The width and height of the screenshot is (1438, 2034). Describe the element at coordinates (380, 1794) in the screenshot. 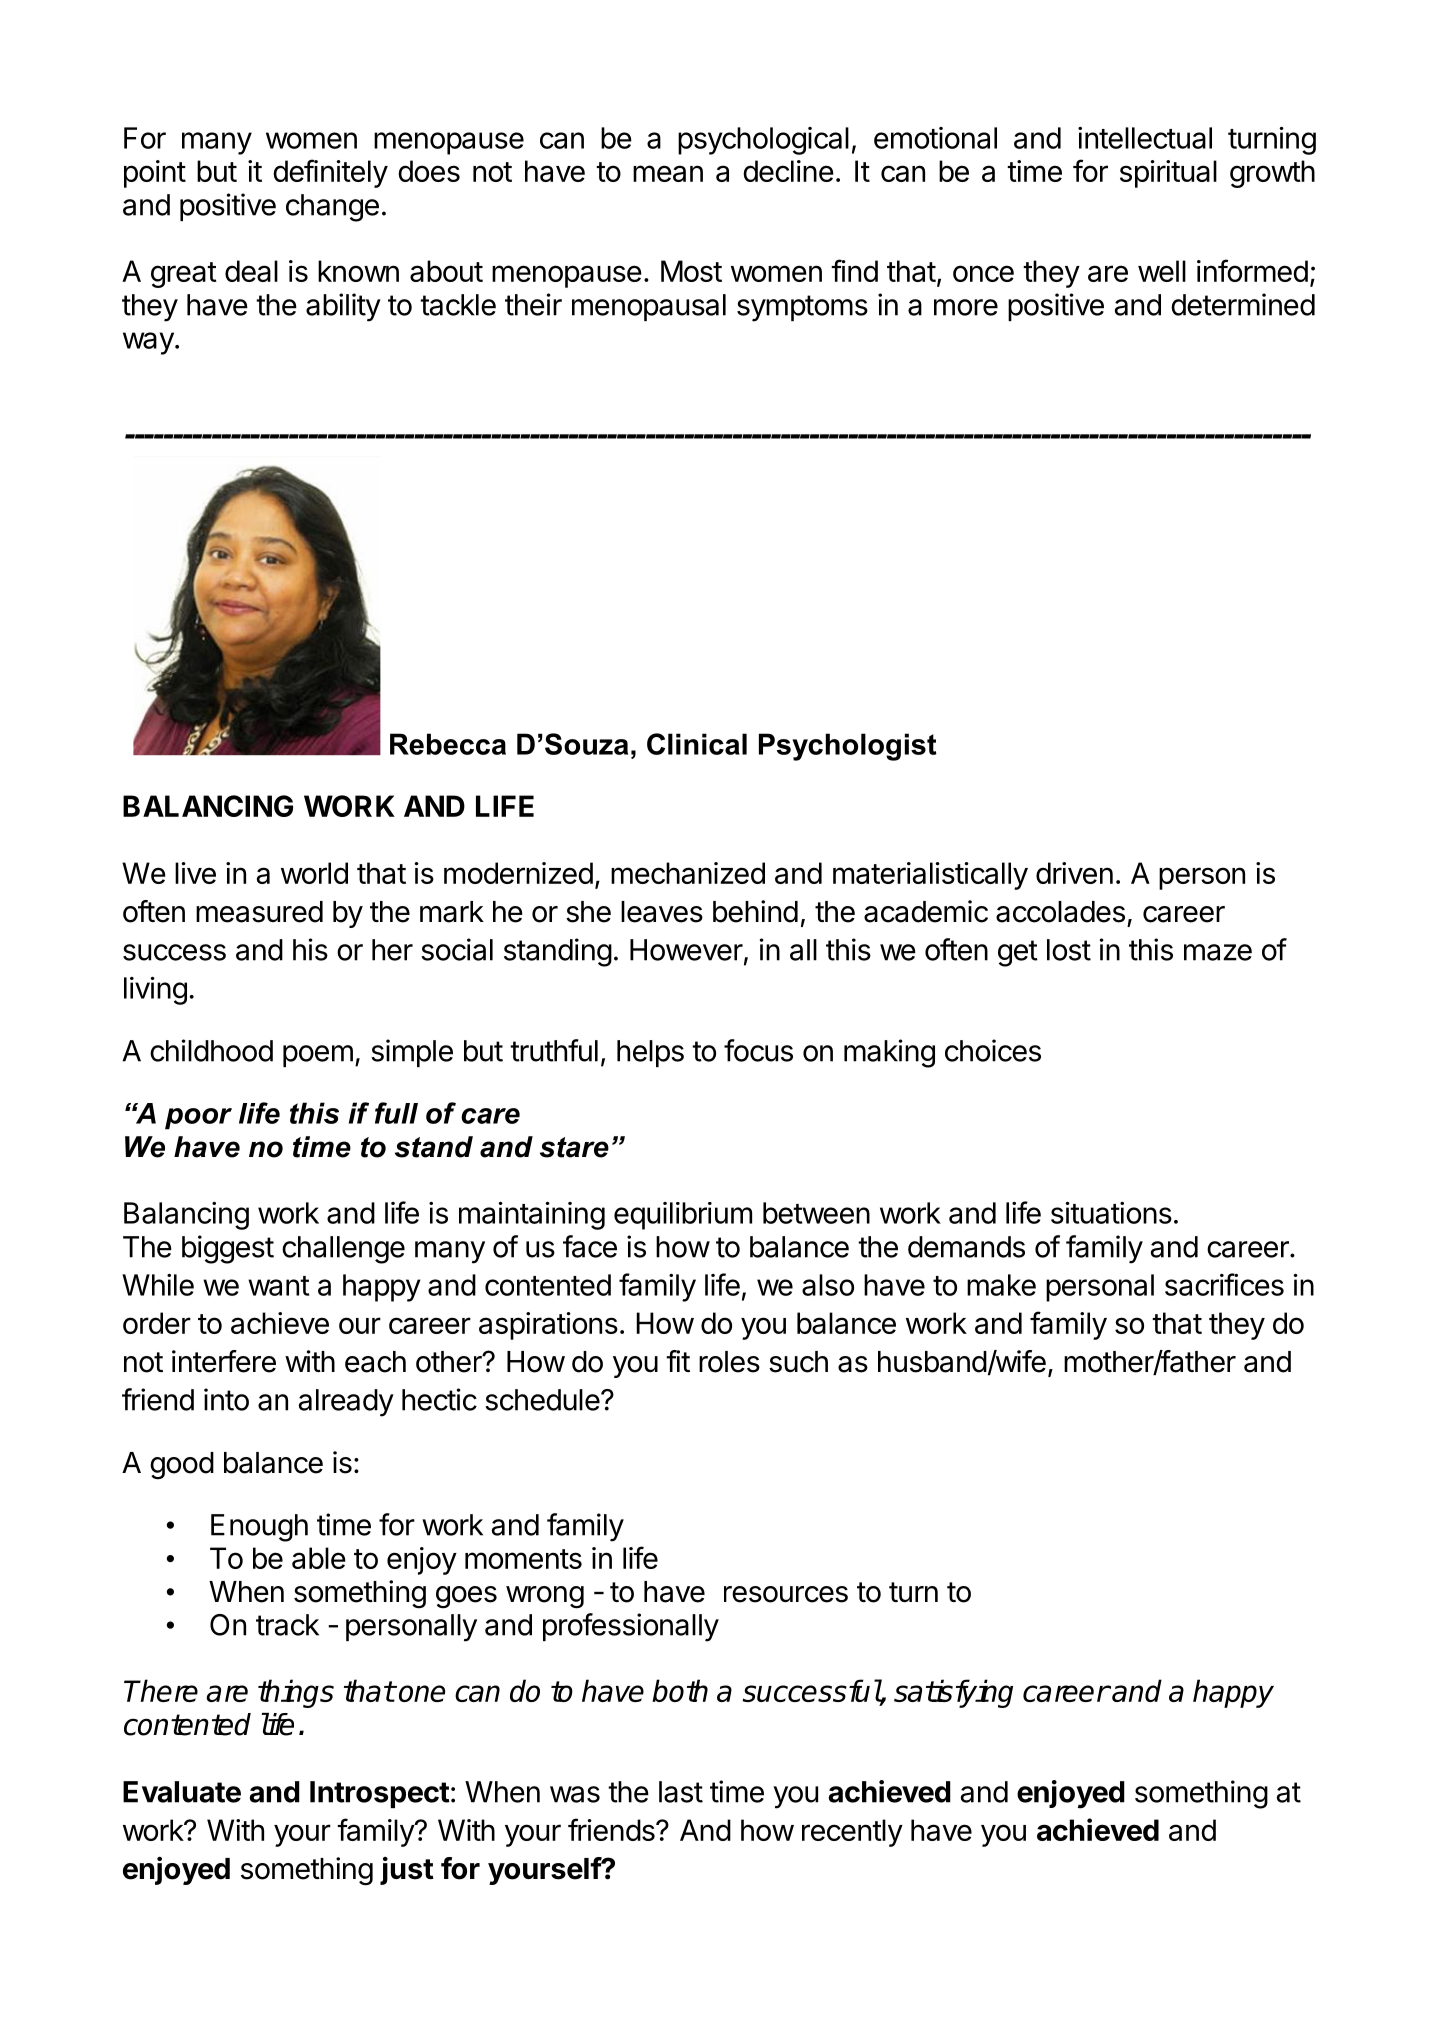

I see `Introspect` at that location.
